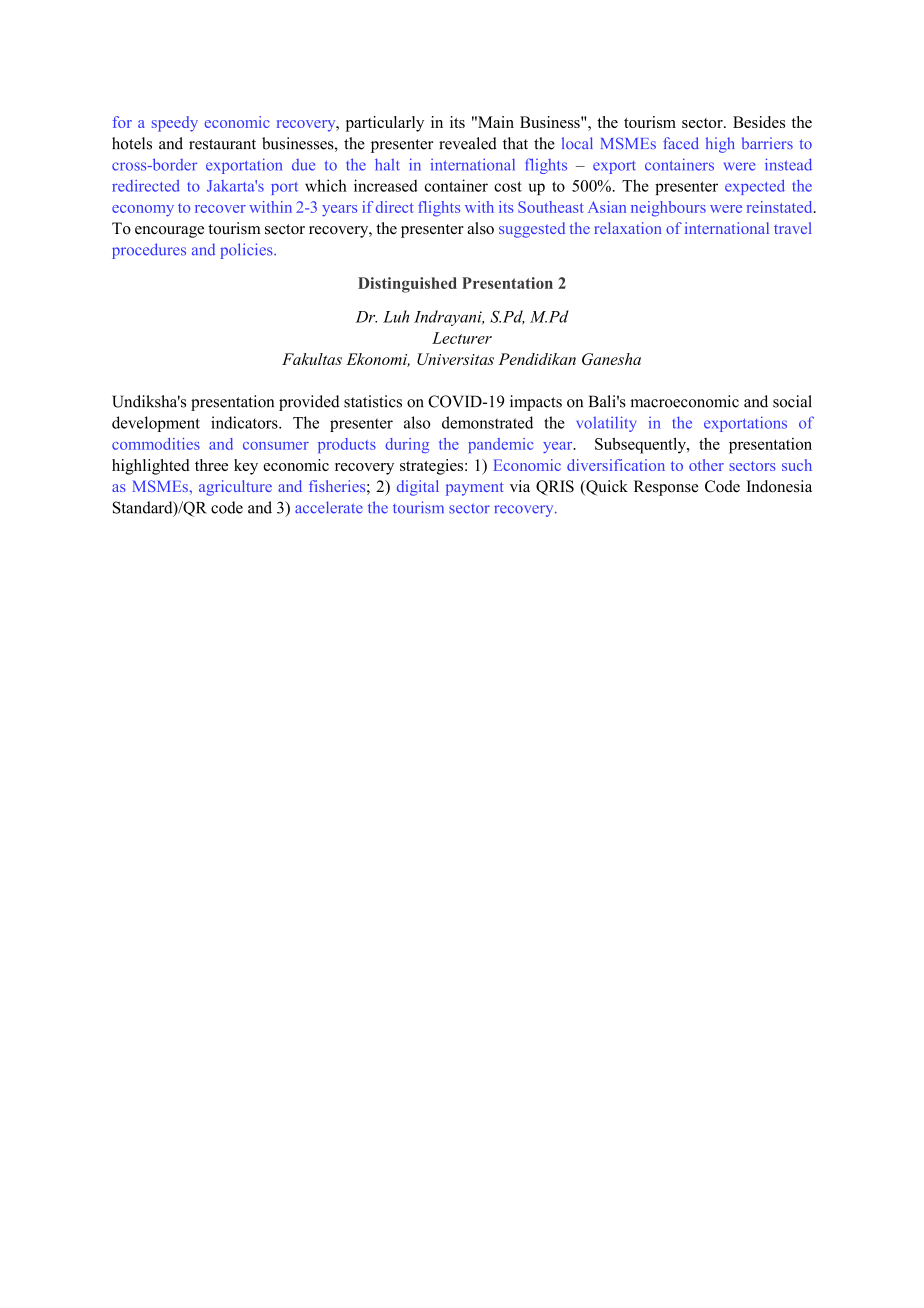 The width and height of the screenshot is (924, 1308). I want to click on indicators, so click(245, 422).
